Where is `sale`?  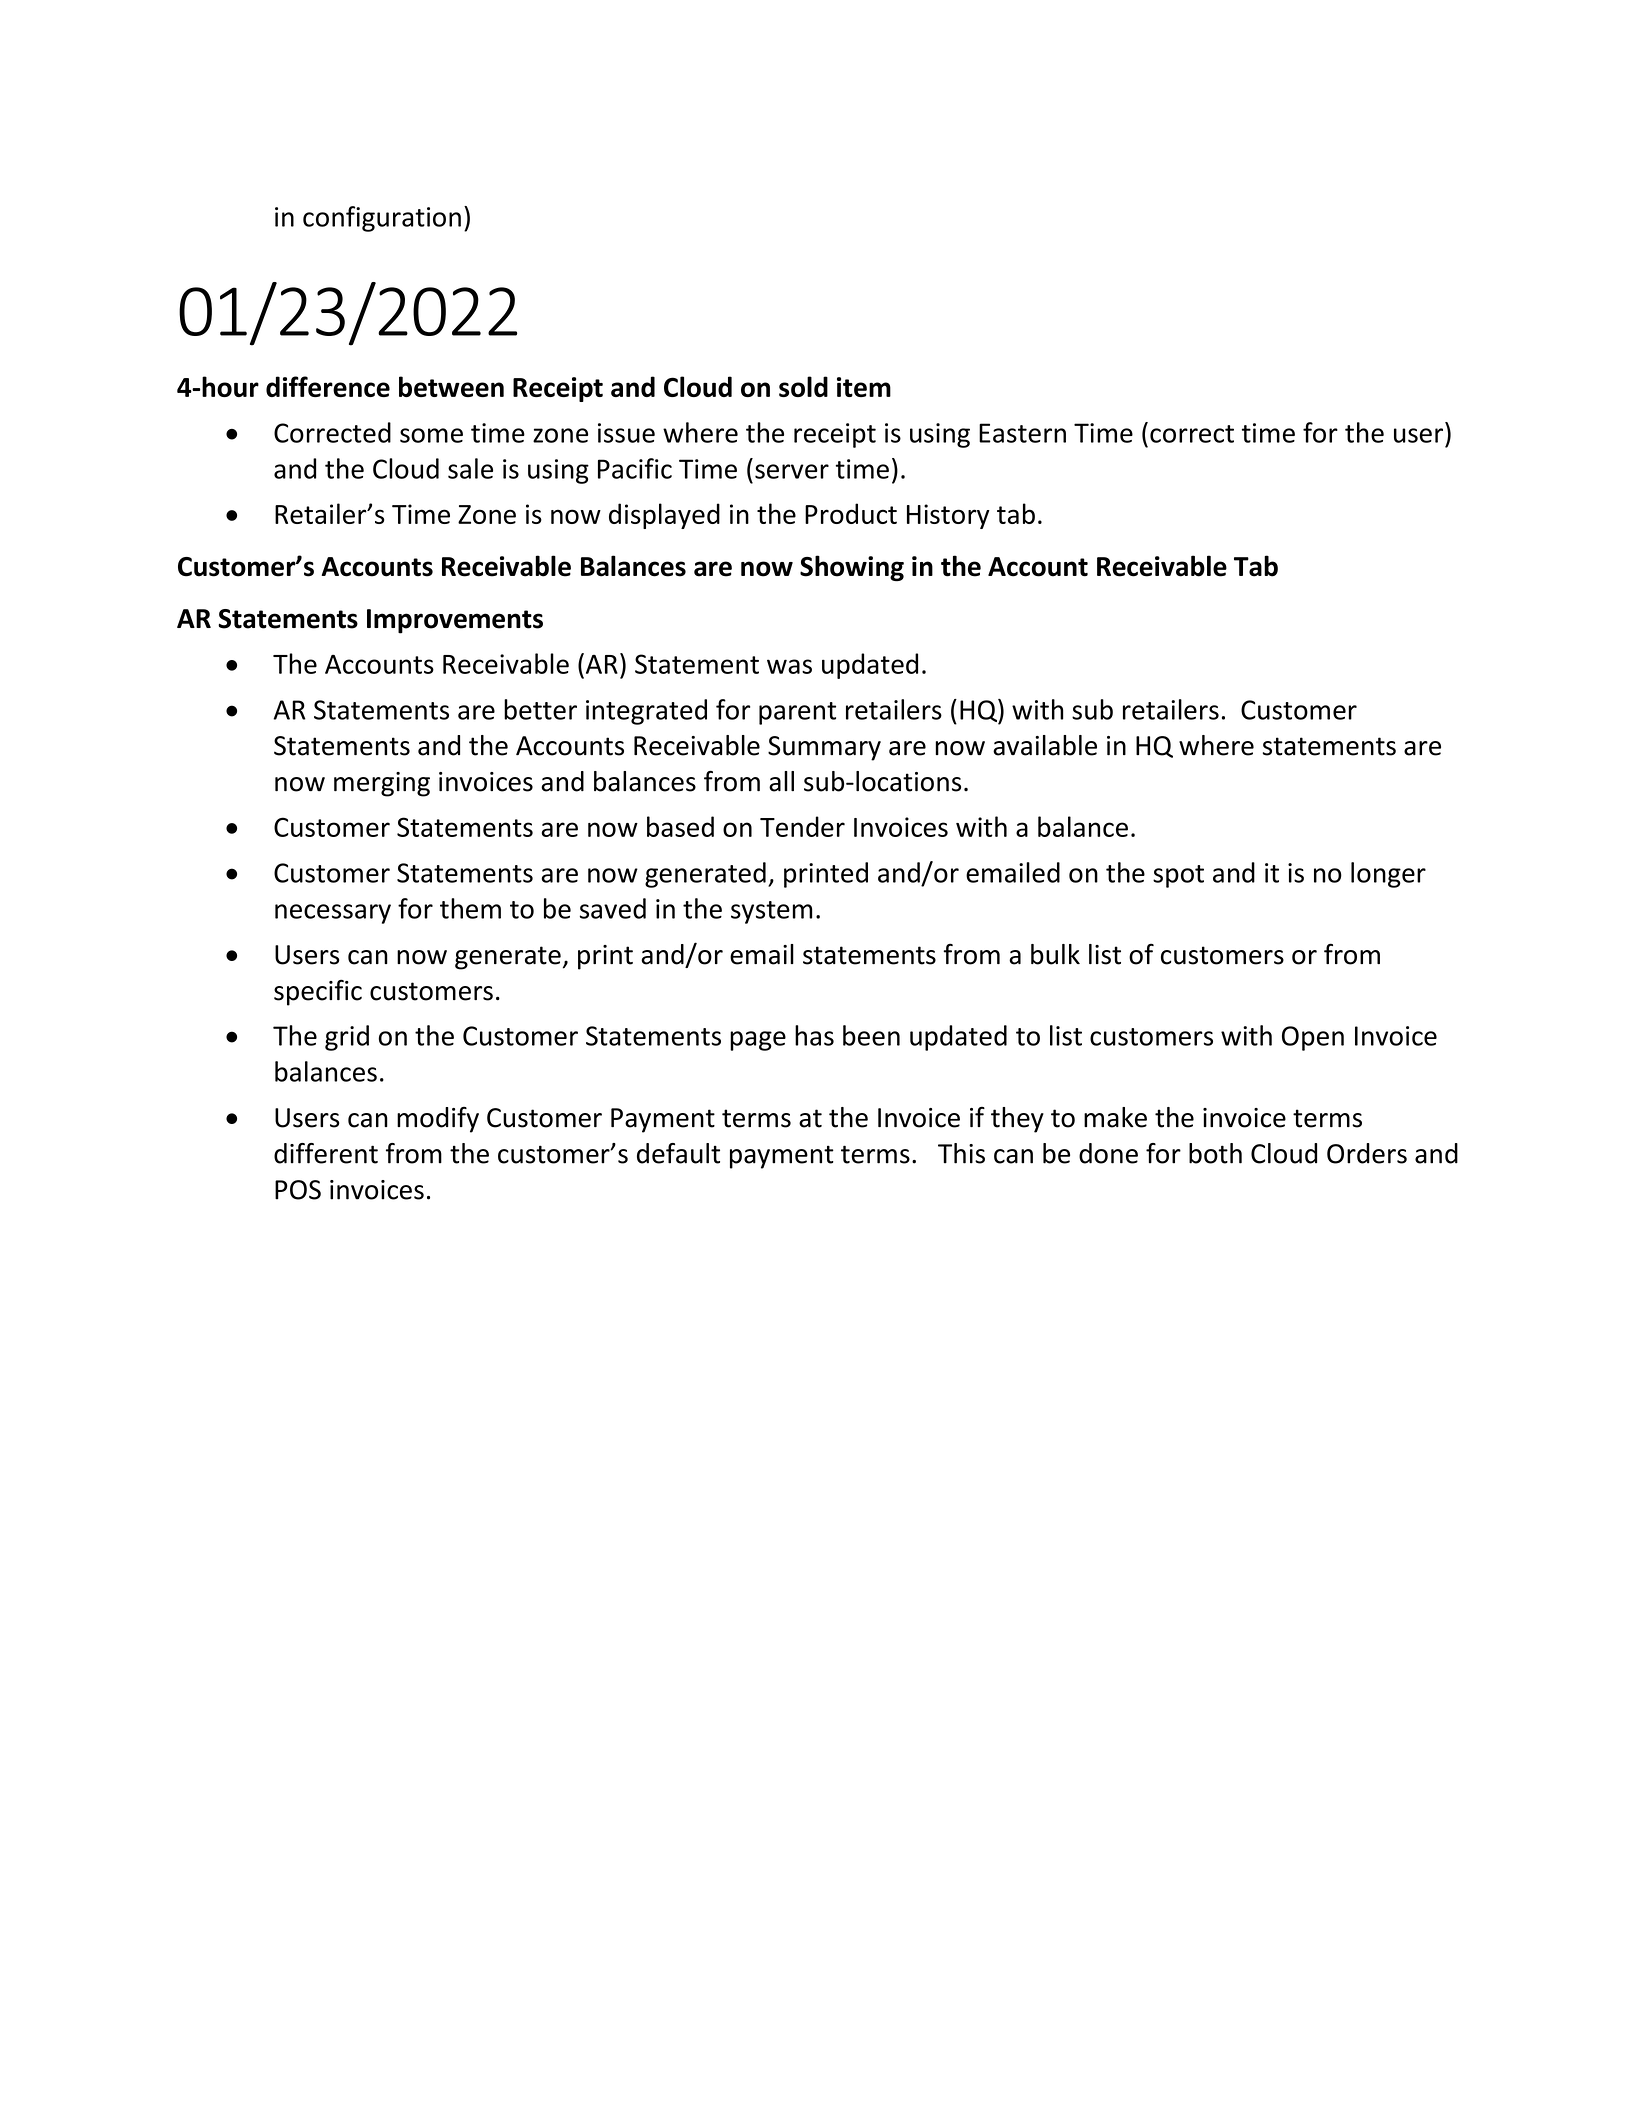
sale is located at coordinates (470, 468).
